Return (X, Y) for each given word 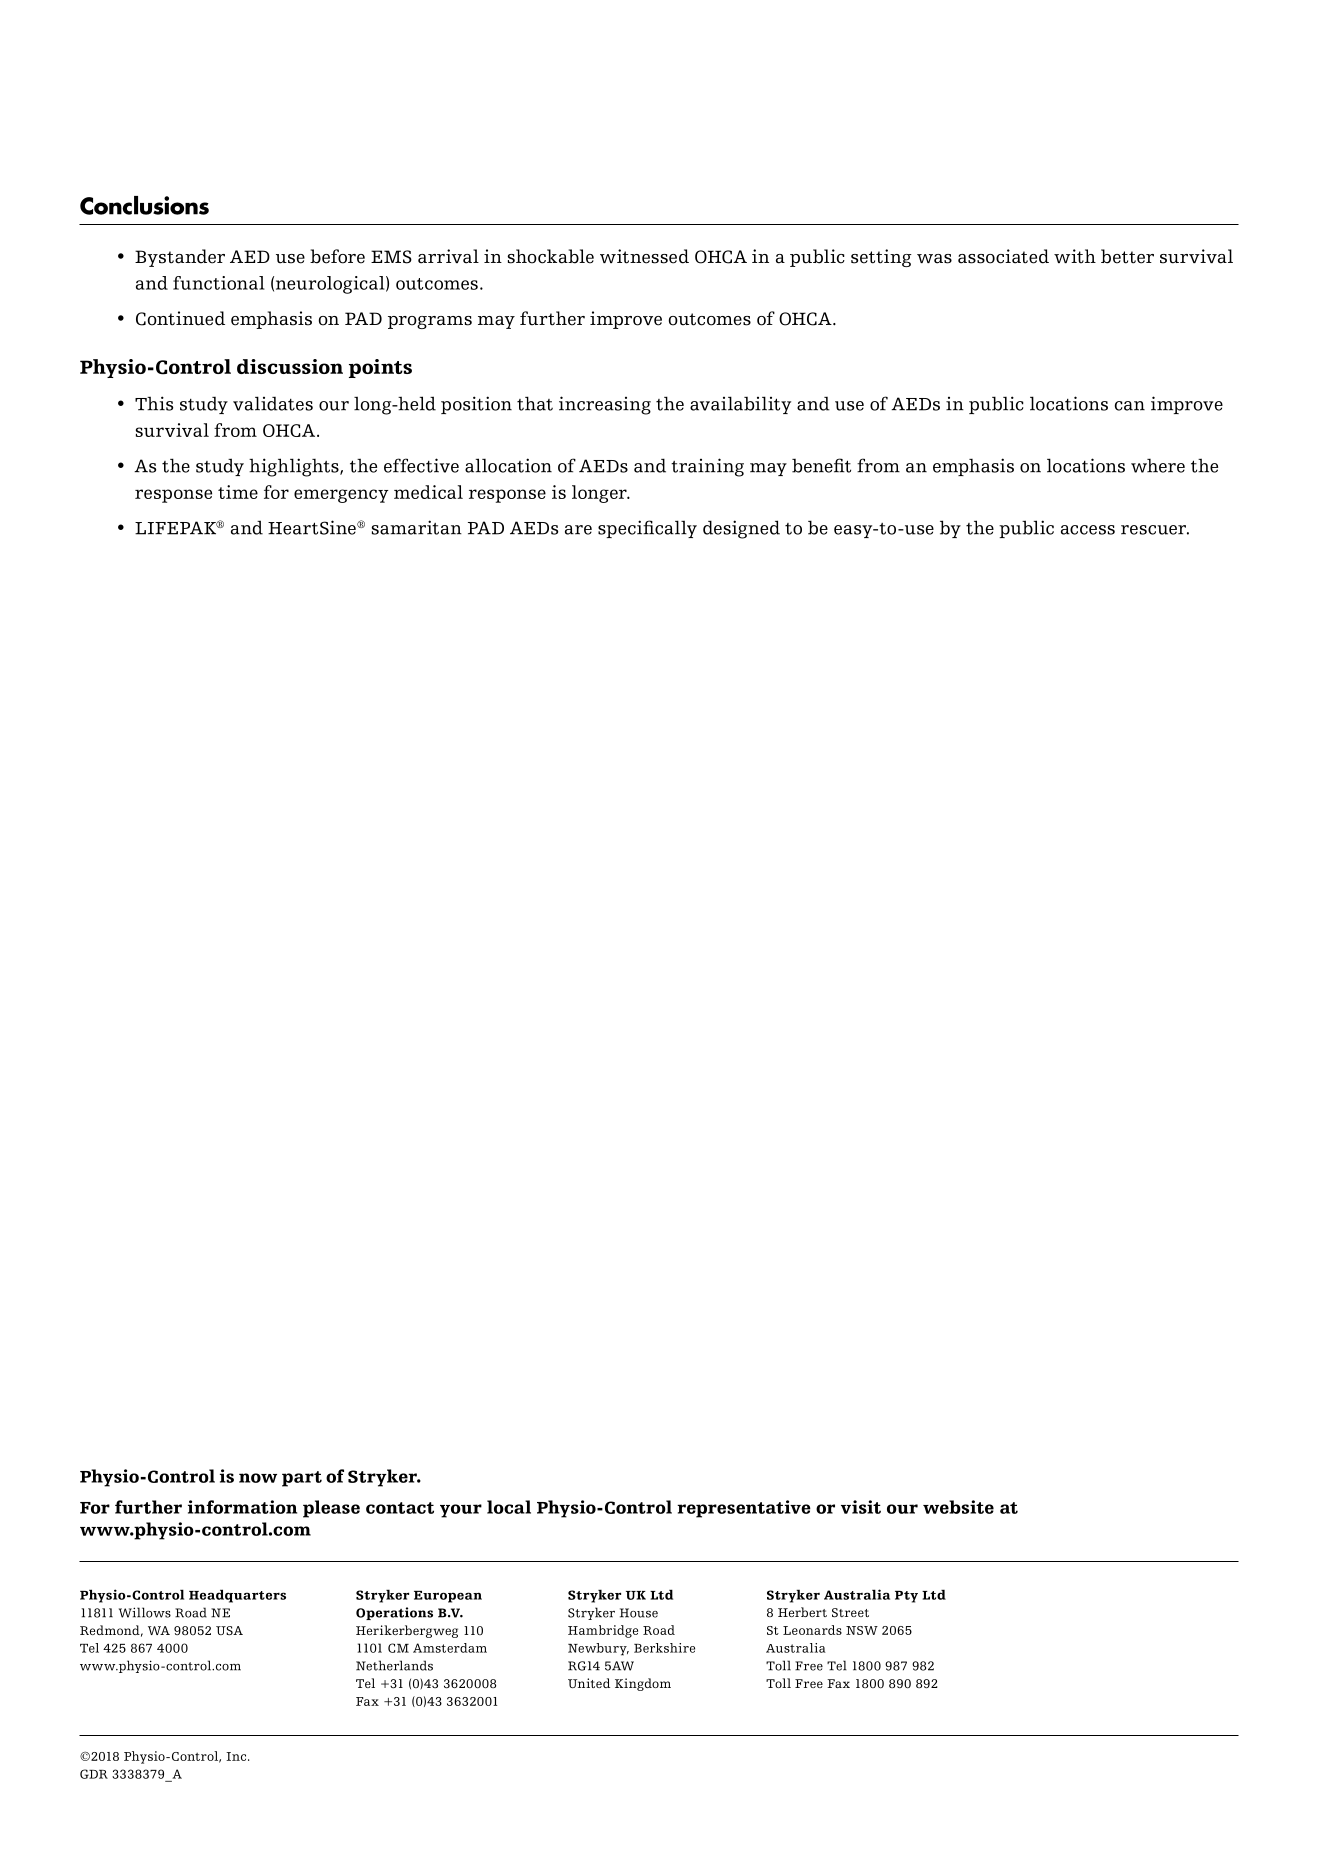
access (1088, 530)
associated (1003, 256)
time (238, 492)
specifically (647, 529)
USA (229, 1630)
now (258, 1478)
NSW (862, 1630)
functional (219, 283)
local (509, 1507)
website (958, 1507)
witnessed (644, 256)
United (589, 1683)
